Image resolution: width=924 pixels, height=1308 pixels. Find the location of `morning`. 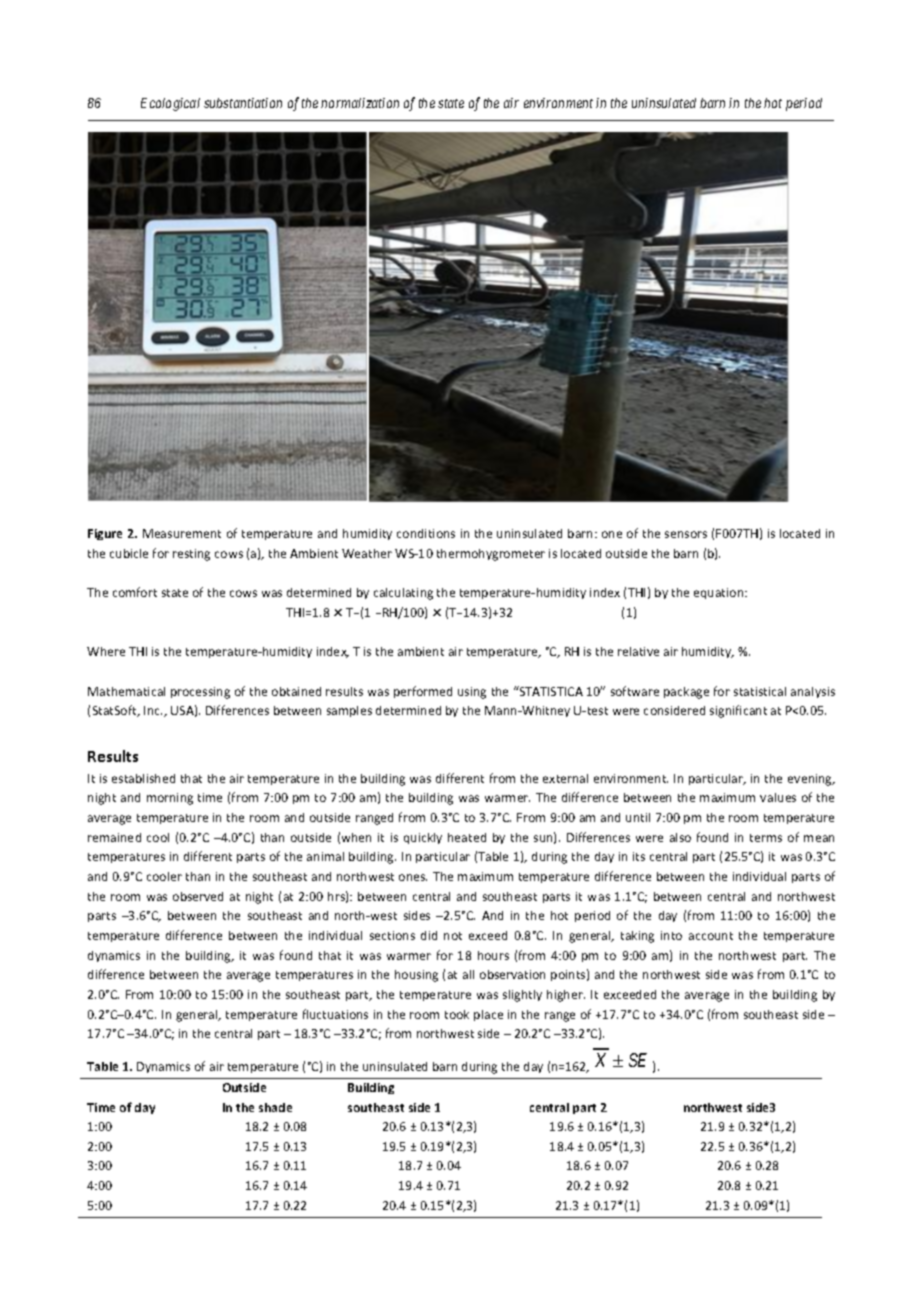

morning is located at coordinates (170, 799).
